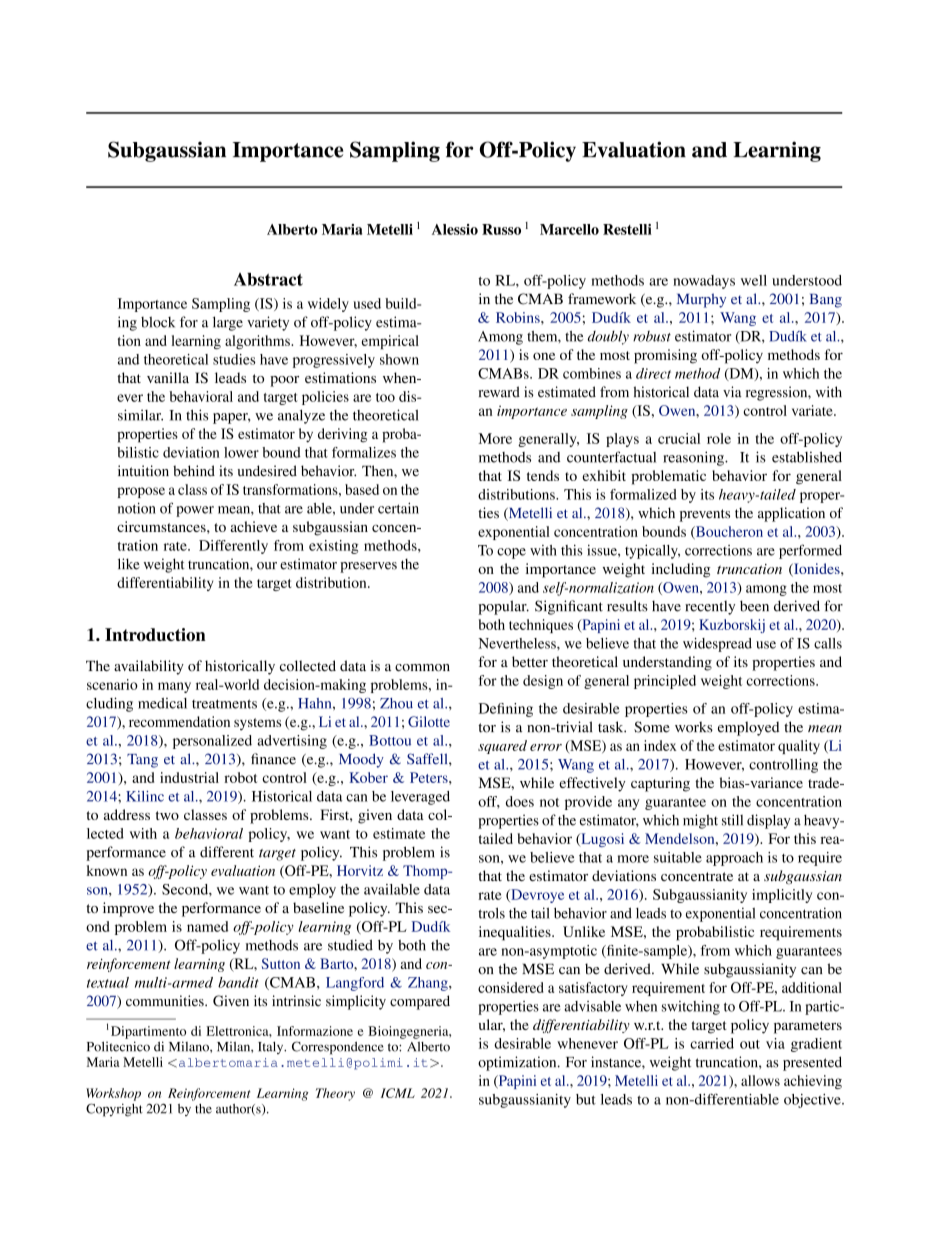  I want to click on common, so click(422, 668).
